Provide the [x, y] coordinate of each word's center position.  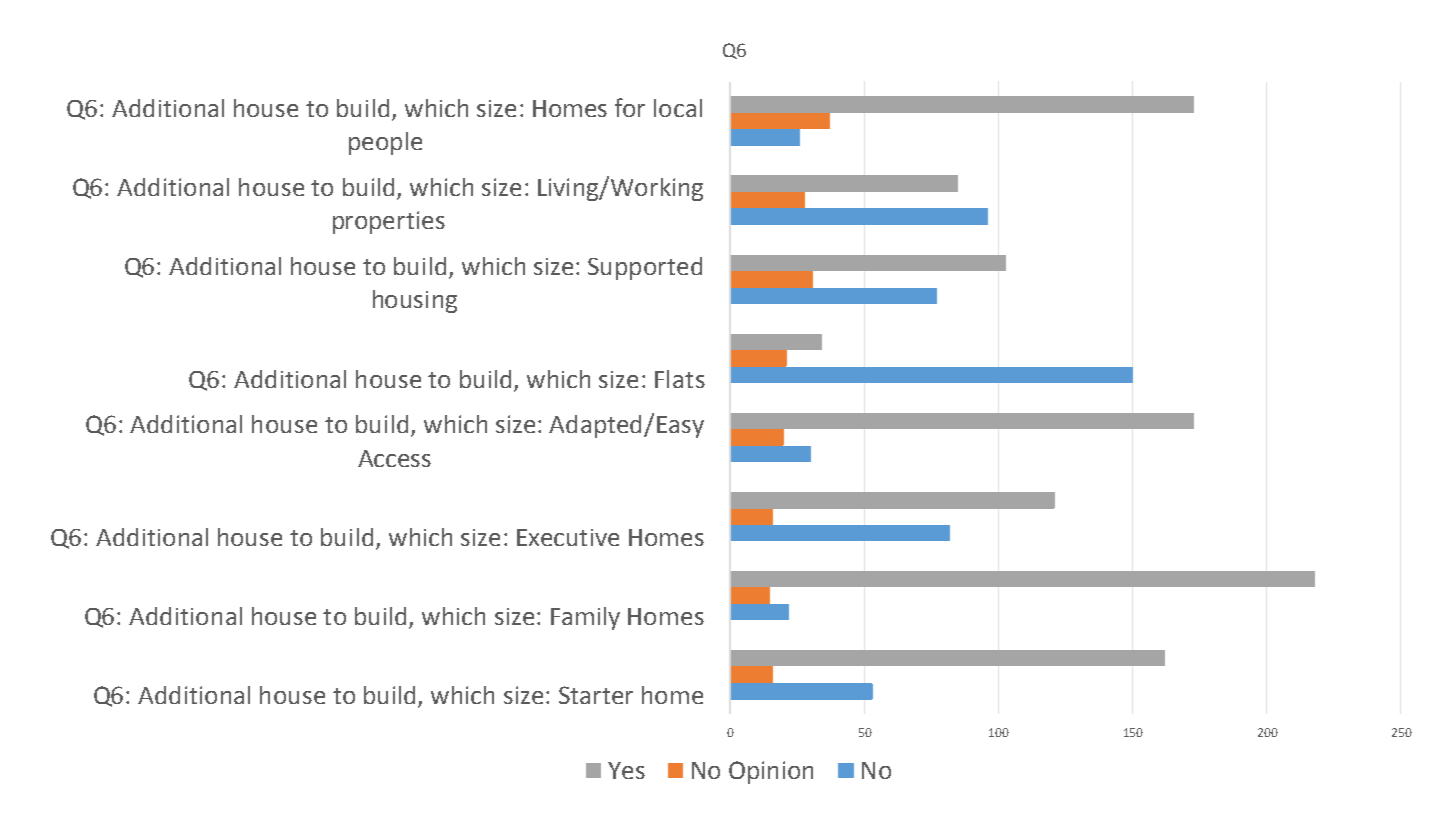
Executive [568, 537]
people [385, 143]
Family [585, 618]
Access [394, 458]
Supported [645, 268]
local [678, 108]
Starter [596, 695]
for [630, 107]
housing [415, 301]
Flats [680, 379]
